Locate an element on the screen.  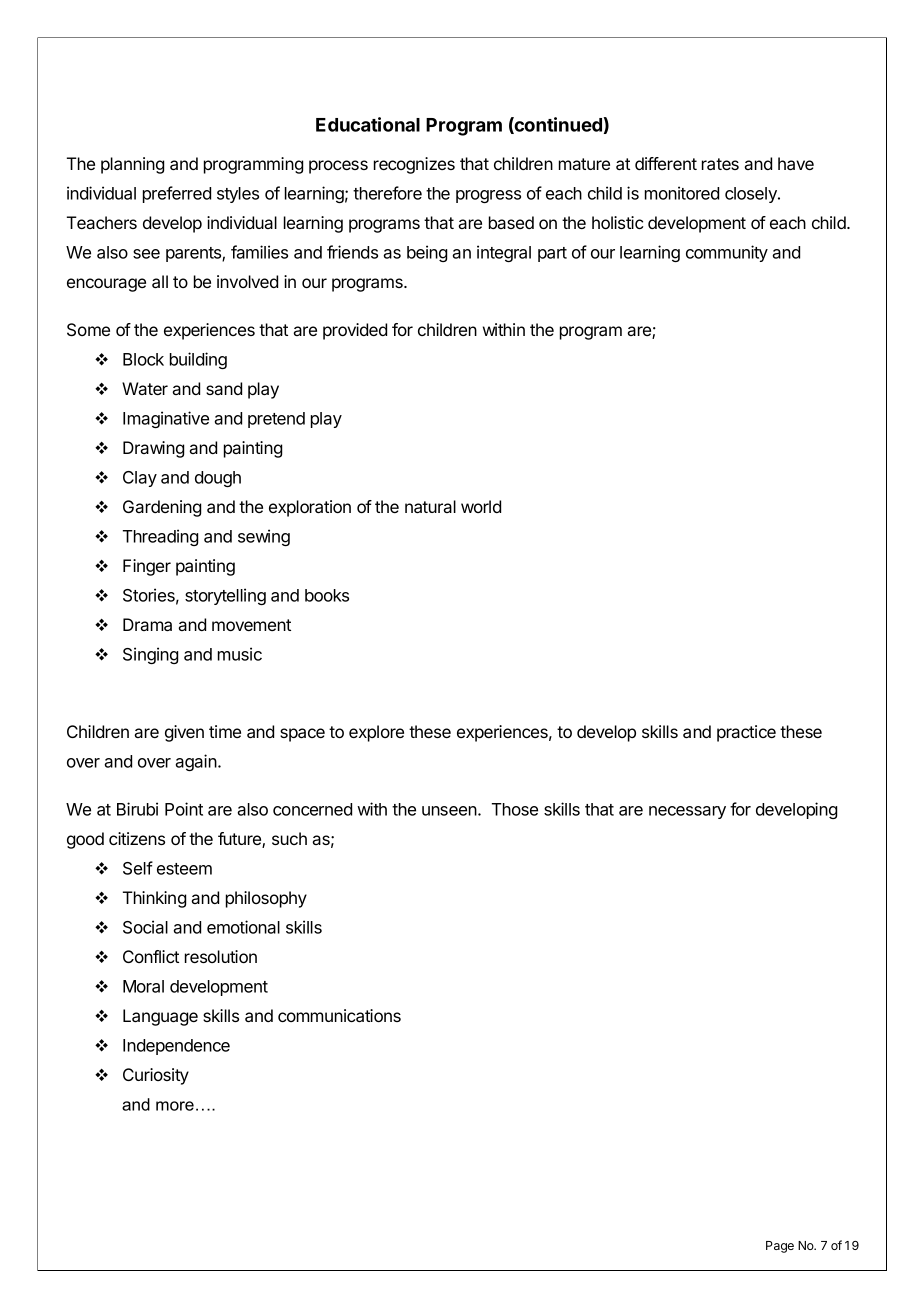
rates is located at coordinates (720, 164).
